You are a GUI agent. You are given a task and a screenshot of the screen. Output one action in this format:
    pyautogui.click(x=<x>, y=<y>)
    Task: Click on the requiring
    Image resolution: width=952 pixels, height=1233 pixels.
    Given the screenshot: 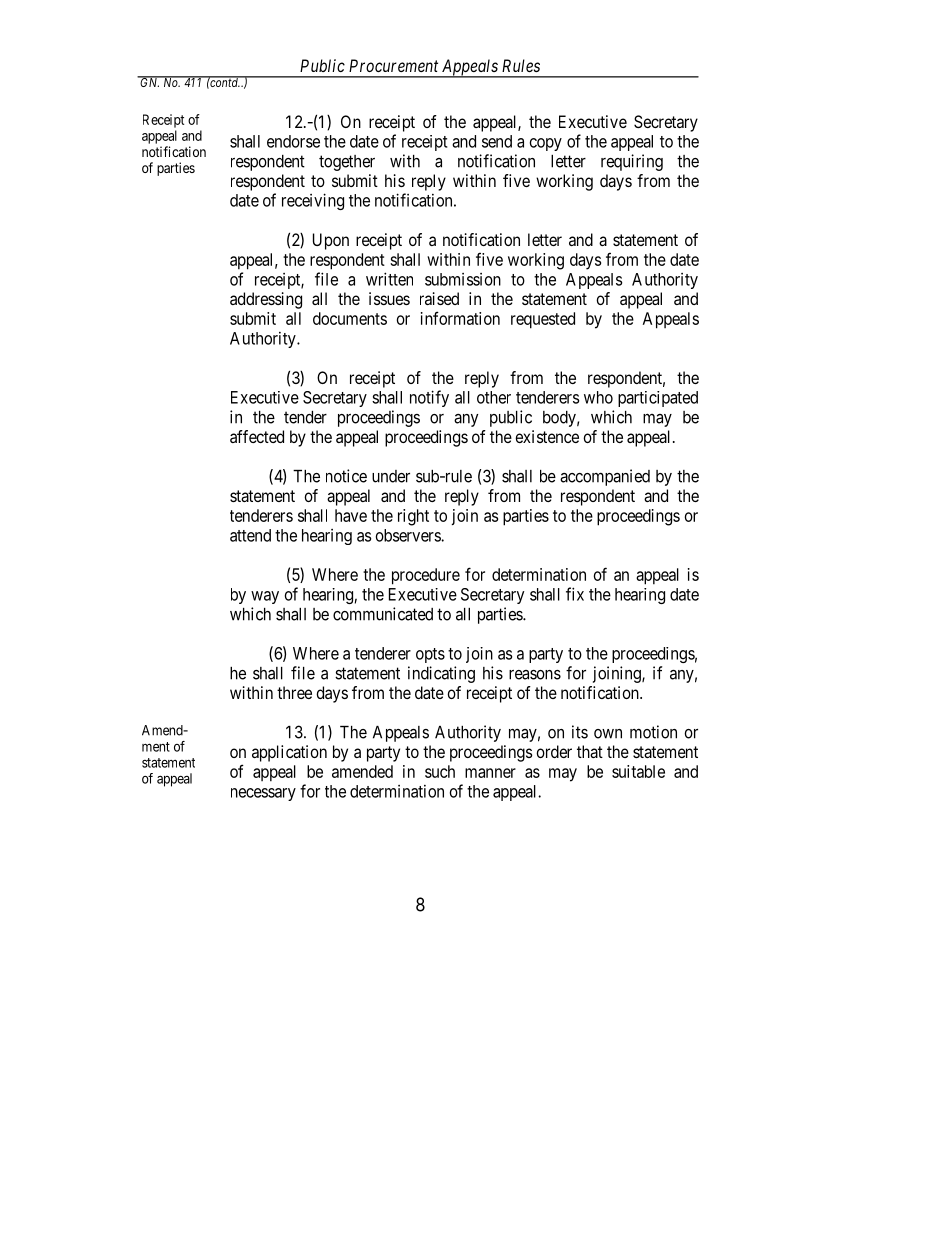 What is the action you would take?
    pyautogui.click(x=632, y=162)
